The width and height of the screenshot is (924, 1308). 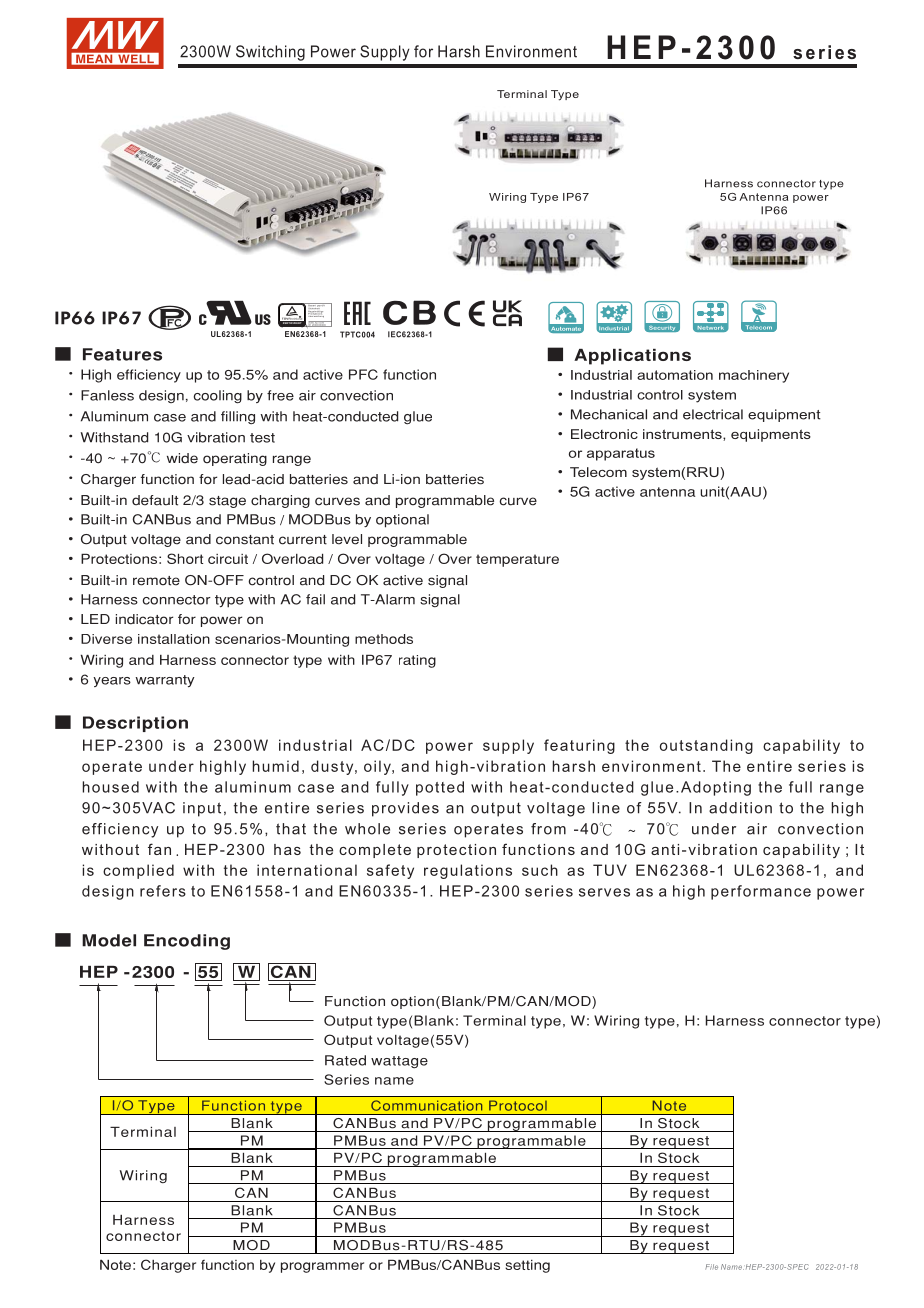 What do you see at coordinates (675, 375) in the screenshot?
I see `automation` at bounding box center [675, 375].
